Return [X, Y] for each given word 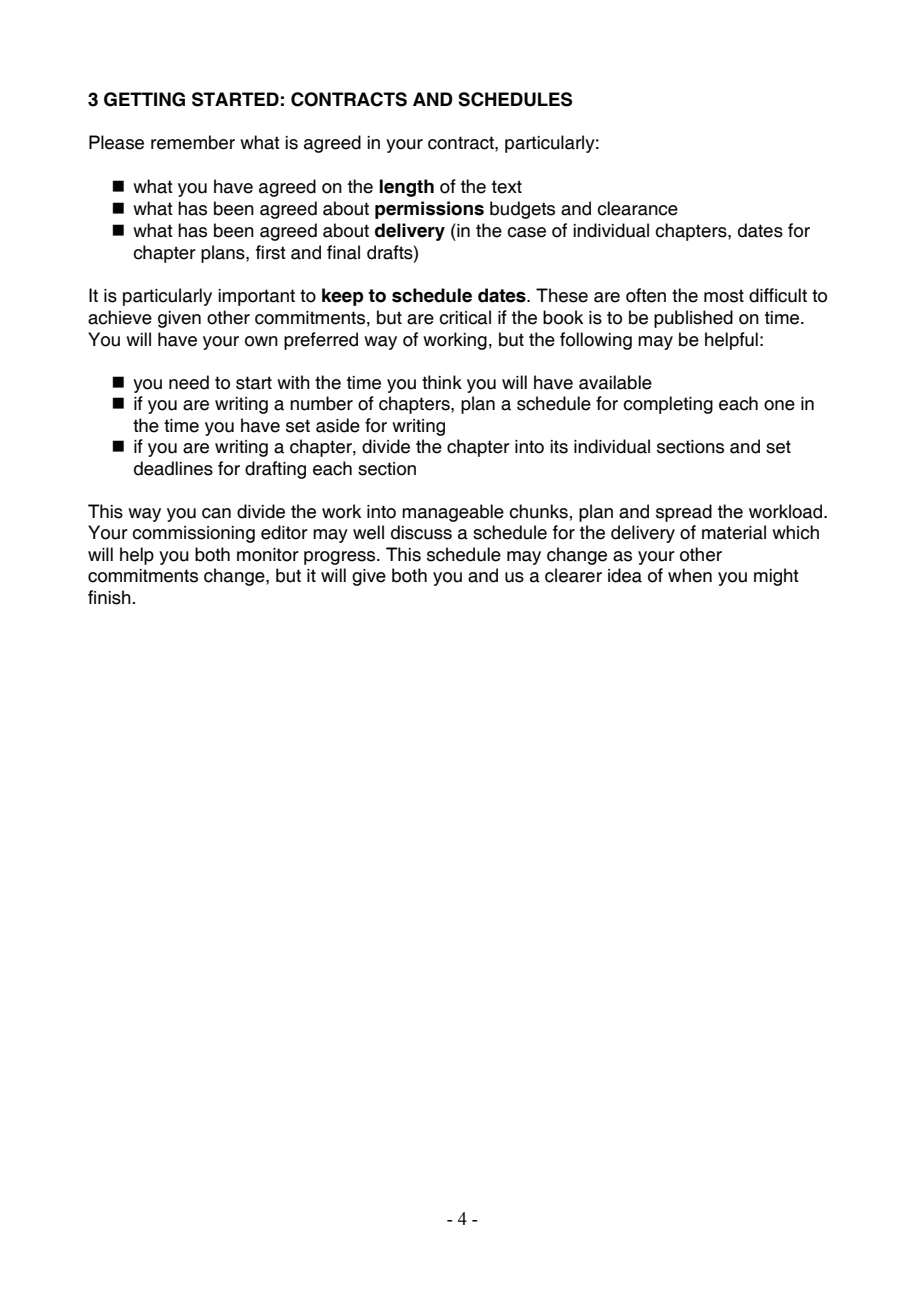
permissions [429, 210]
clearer [573, 575]
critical [465, 317]
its [559, 447]
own [261, 341]
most [724, 296]
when [690, 575]
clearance [637, 208]
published [693, 319]
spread [684, 513]
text [507, 187]
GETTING [144, 99]
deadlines [173, 468]
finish [109, 597]
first [271, 252]
